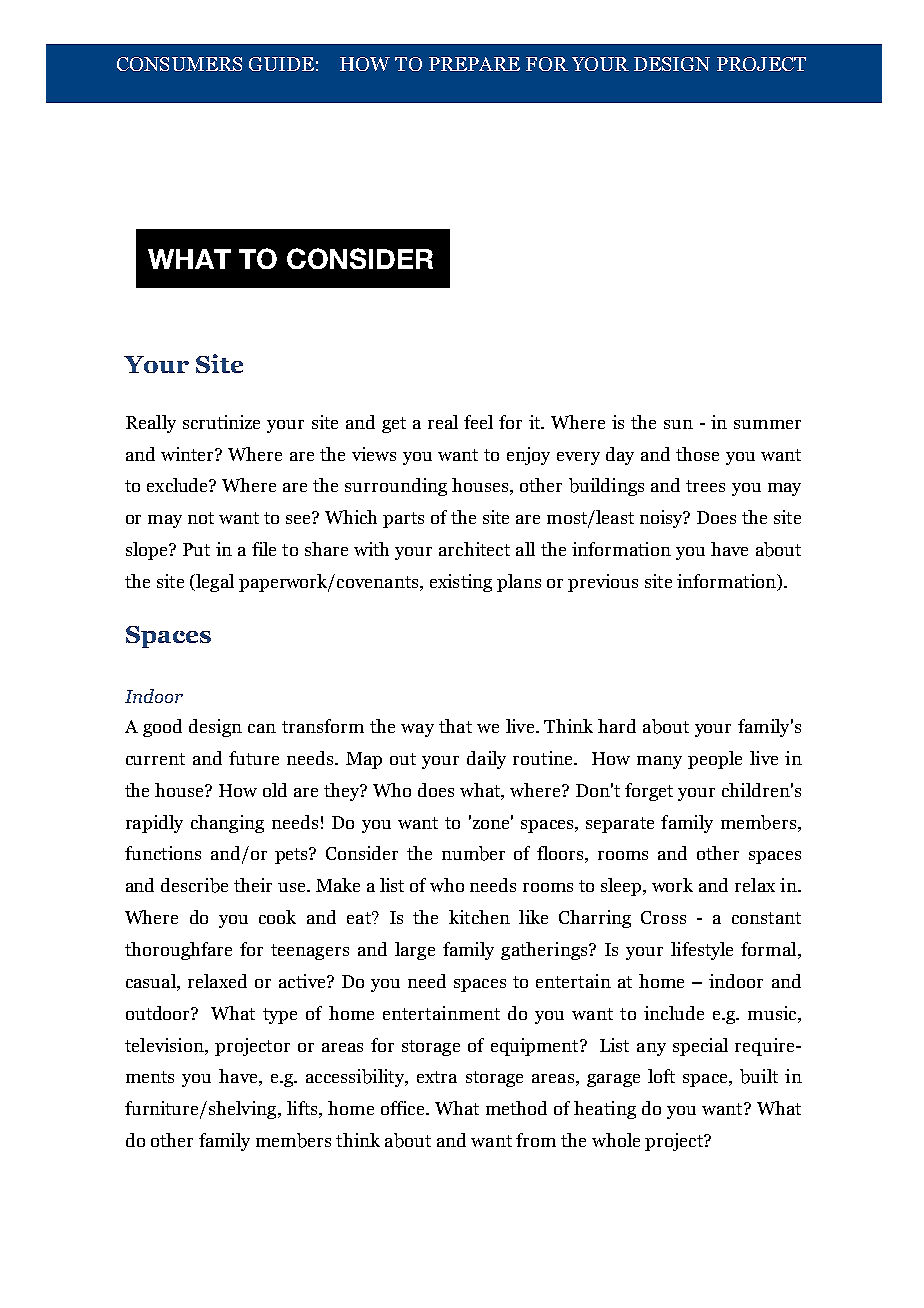 This page has width=924, height=1308. Describe the element at coordinates (303, 1109) in the page. I see `lifts` at that location.
